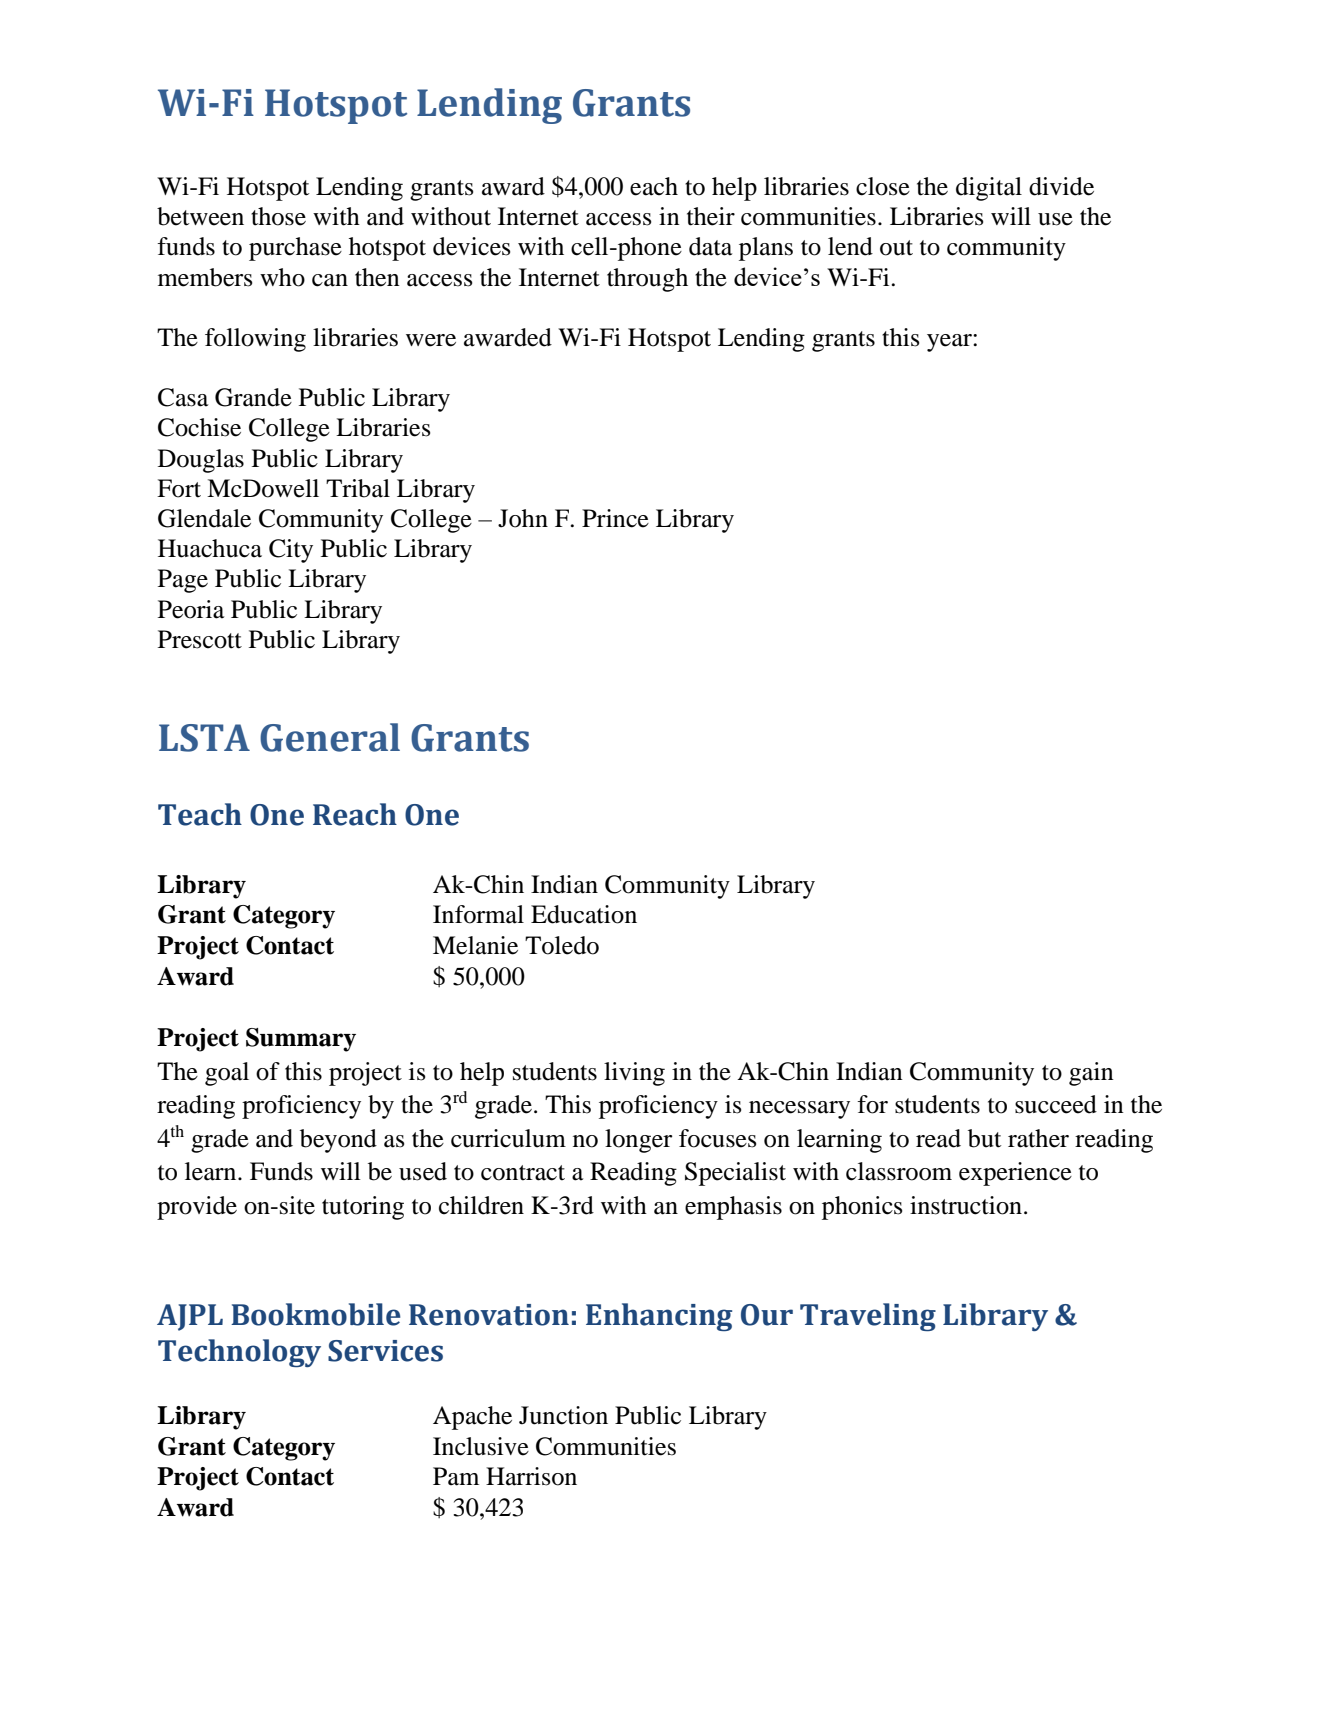 This screenshot has height=1732, width=1338. What do you see at coordinates (950, 343) in the screenshot?
I see `year` at bounding box center [950, 343].
